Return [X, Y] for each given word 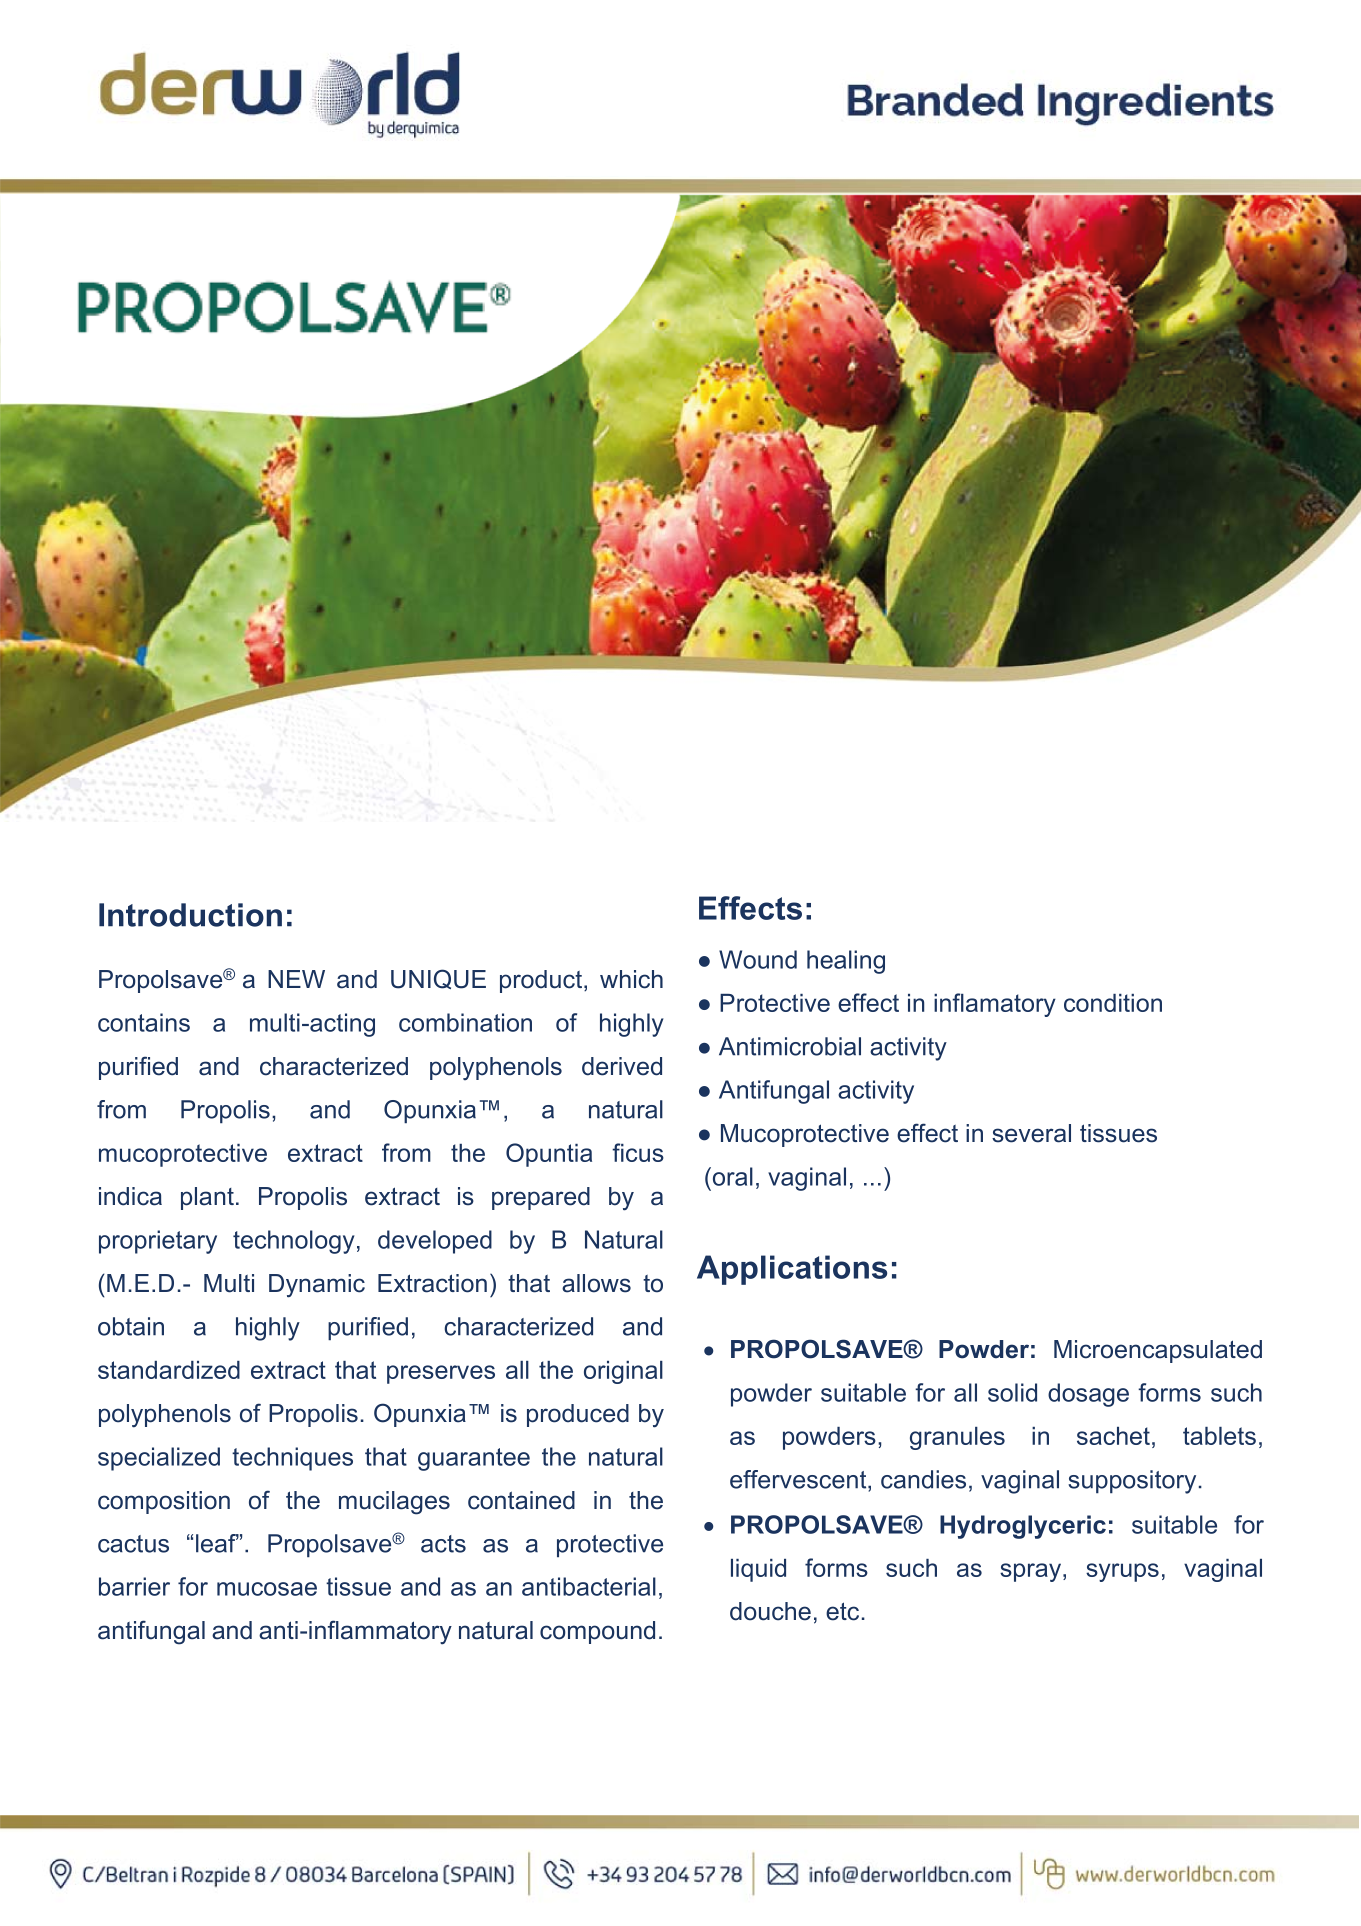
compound [597, 1632]
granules [957, 1438]
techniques [292, 1459]
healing [846, 962]
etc [842, 1611]
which [631, 979]
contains [144, 1022]
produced [578, 1415]
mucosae [267, 1589]
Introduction [190, 915]
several [1031, 1133]
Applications [792, 1270]
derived [622, 1066]
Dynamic [317, 1286]
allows [596, 1283]
